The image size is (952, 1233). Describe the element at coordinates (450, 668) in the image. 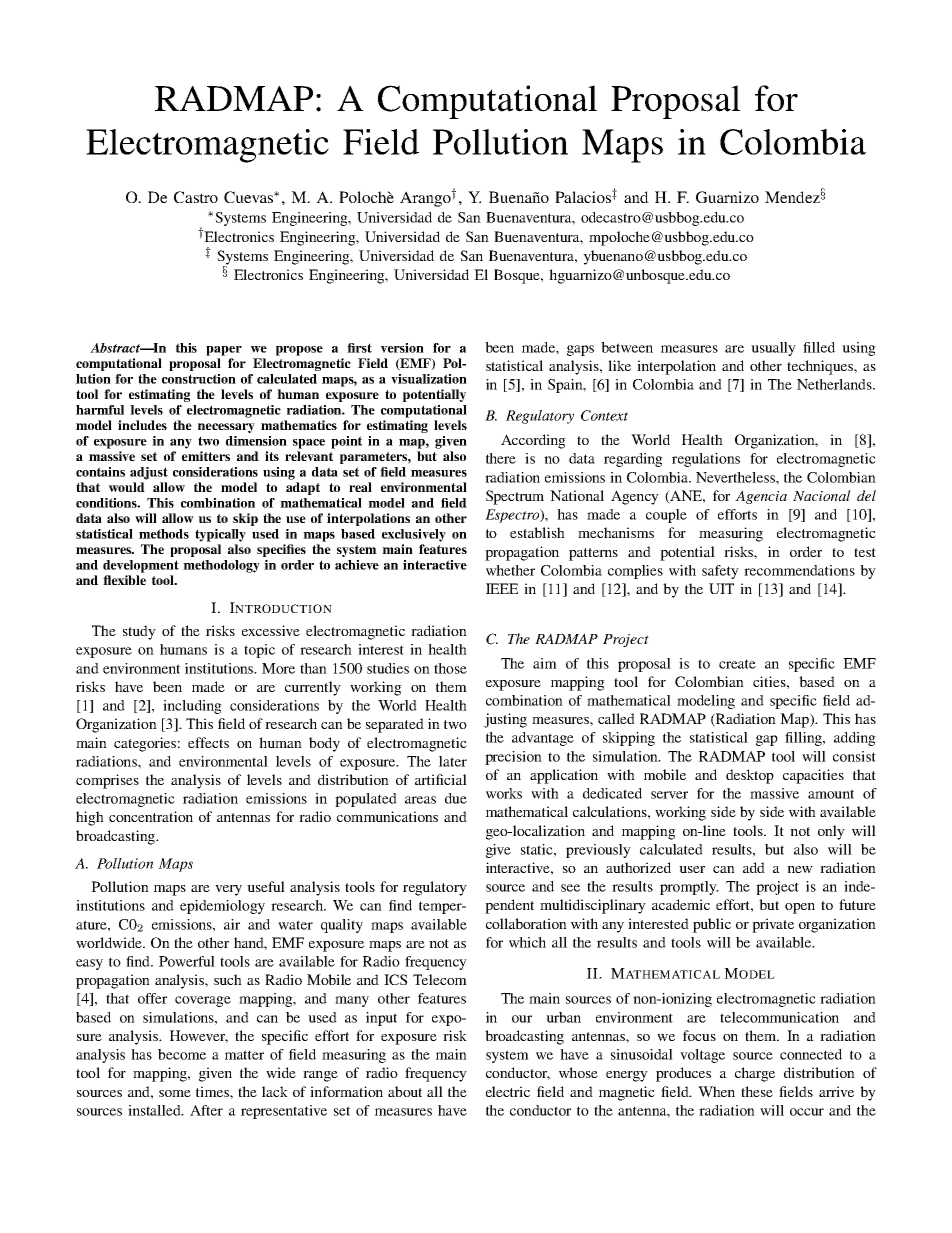

I see `those` at that location.
